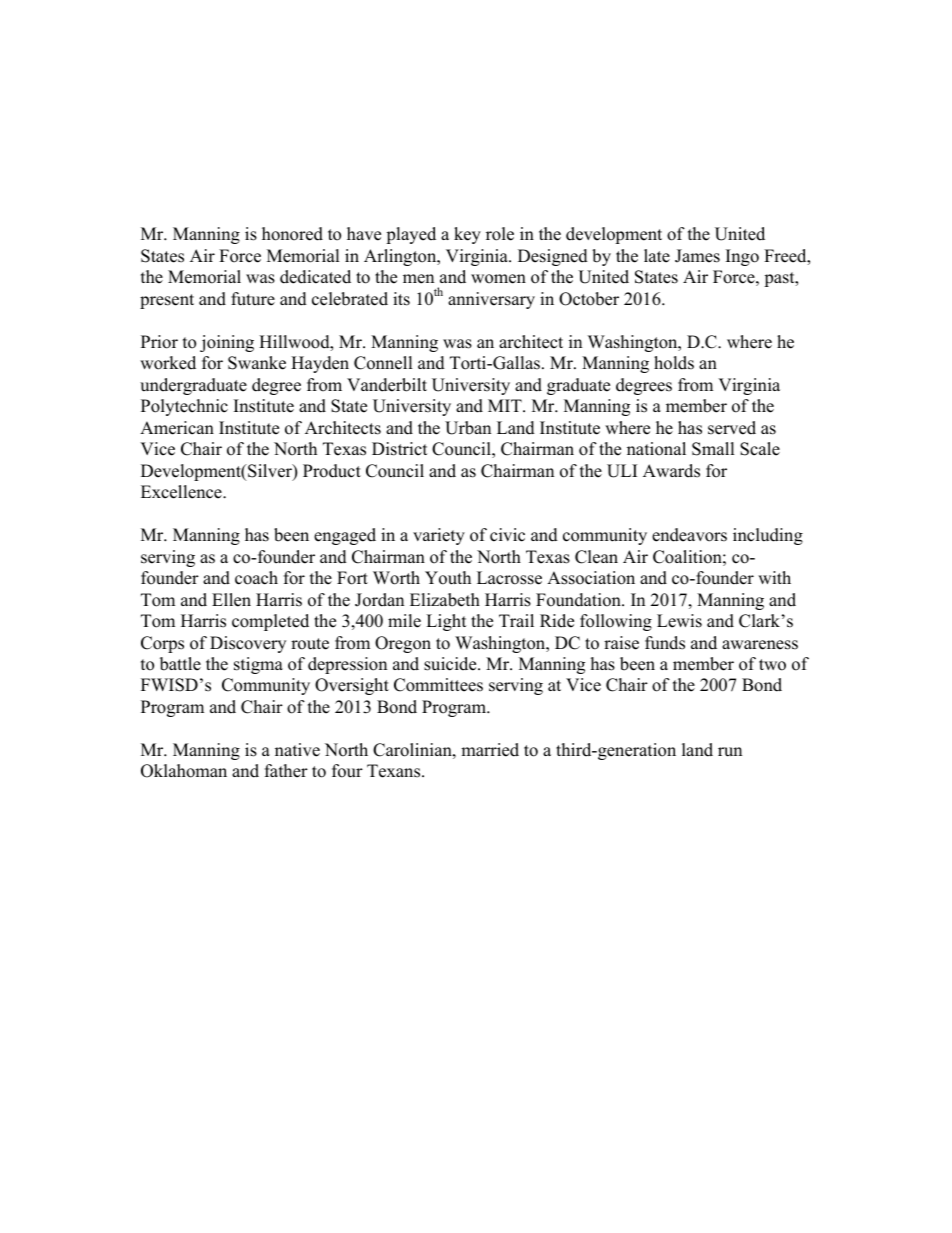 This image has height=1233, width=952. I want to click on Product, so click(332, 471).
